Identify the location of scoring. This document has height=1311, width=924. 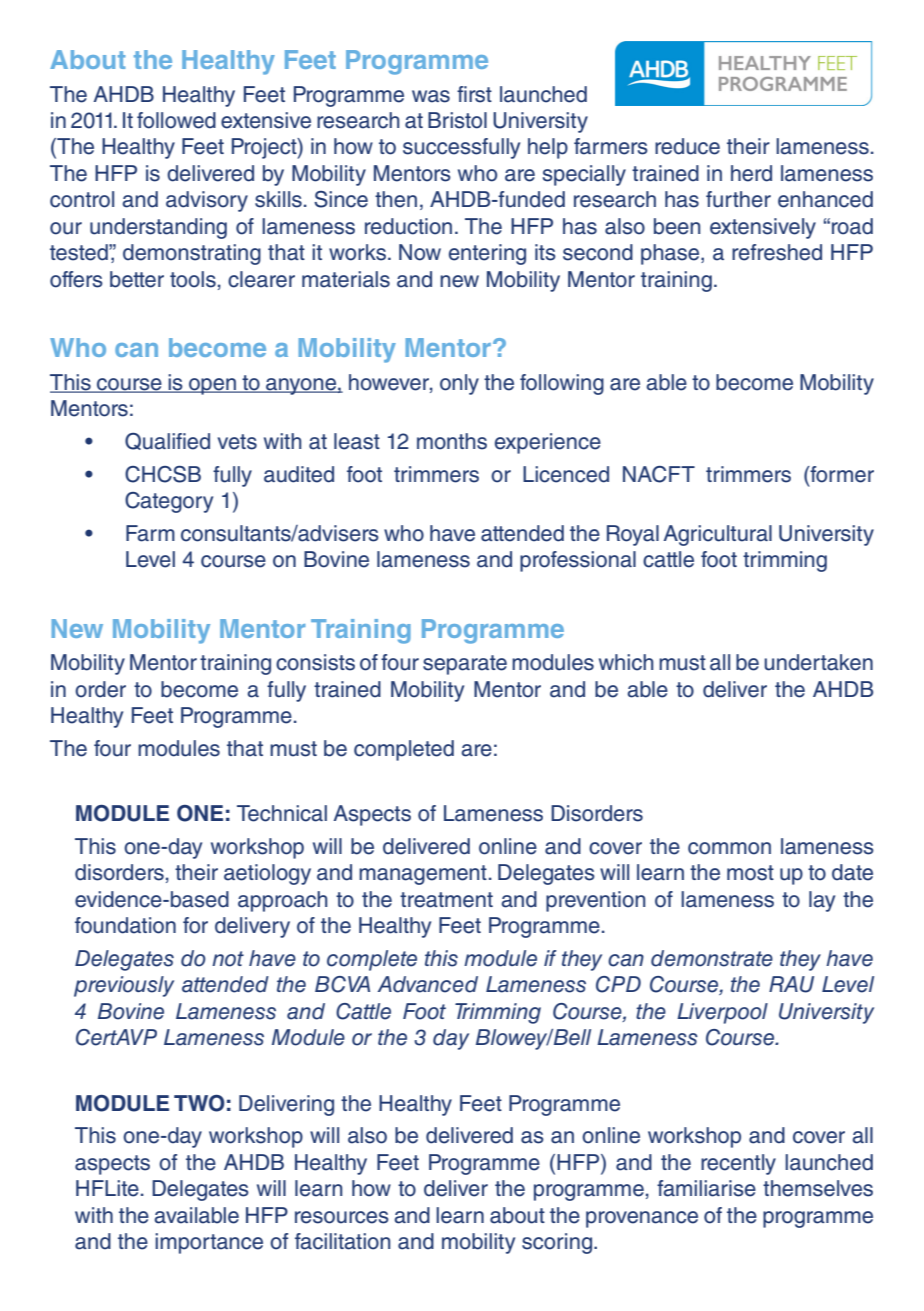
(557, 1243).
